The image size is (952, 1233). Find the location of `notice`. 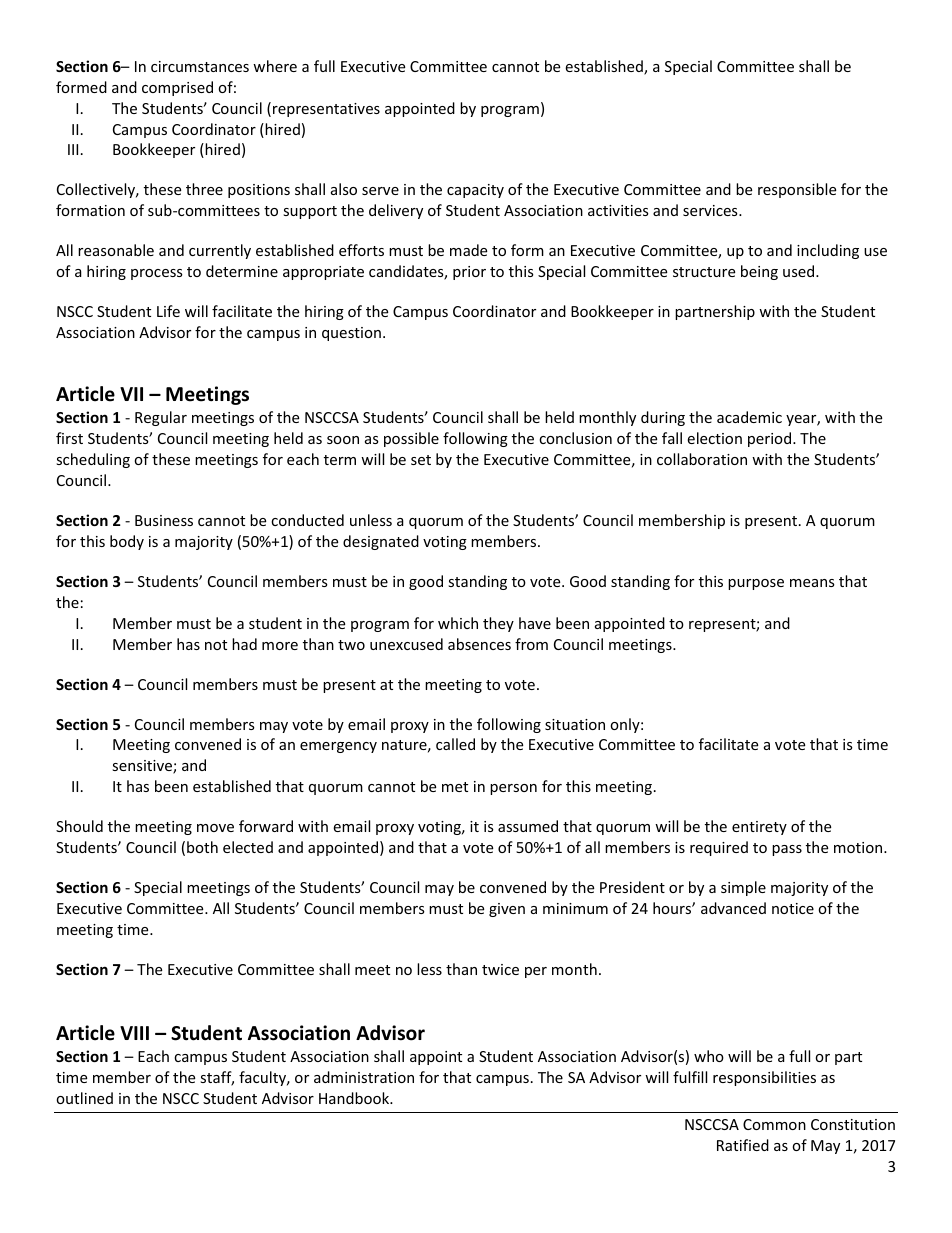

notice is located at coordinates (793, 908).
